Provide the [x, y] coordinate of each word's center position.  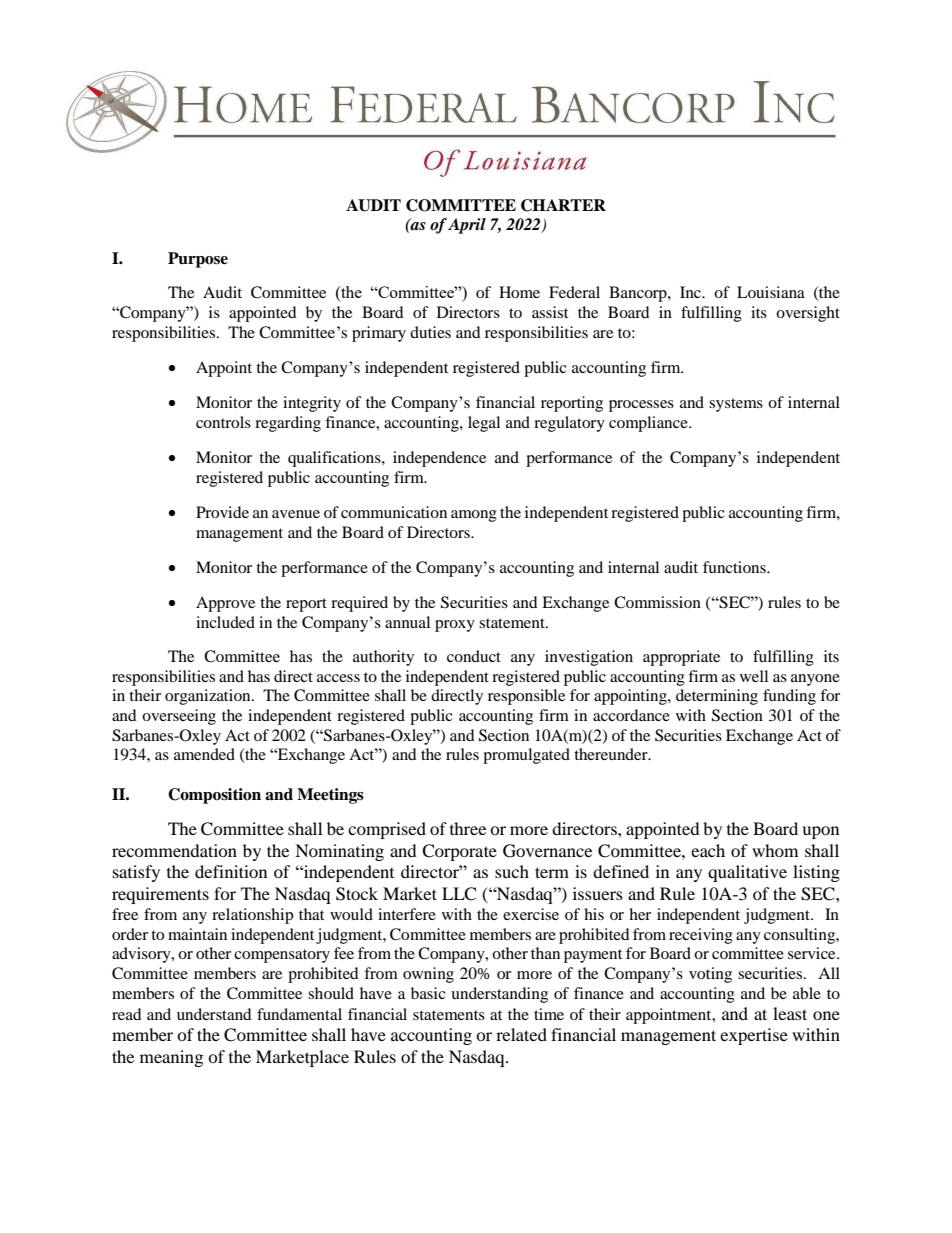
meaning [171, 1058]
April [467, 226]
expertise [754, 1036]
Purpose [198, 260]
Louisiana [771, 292]
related [521, 1034]
